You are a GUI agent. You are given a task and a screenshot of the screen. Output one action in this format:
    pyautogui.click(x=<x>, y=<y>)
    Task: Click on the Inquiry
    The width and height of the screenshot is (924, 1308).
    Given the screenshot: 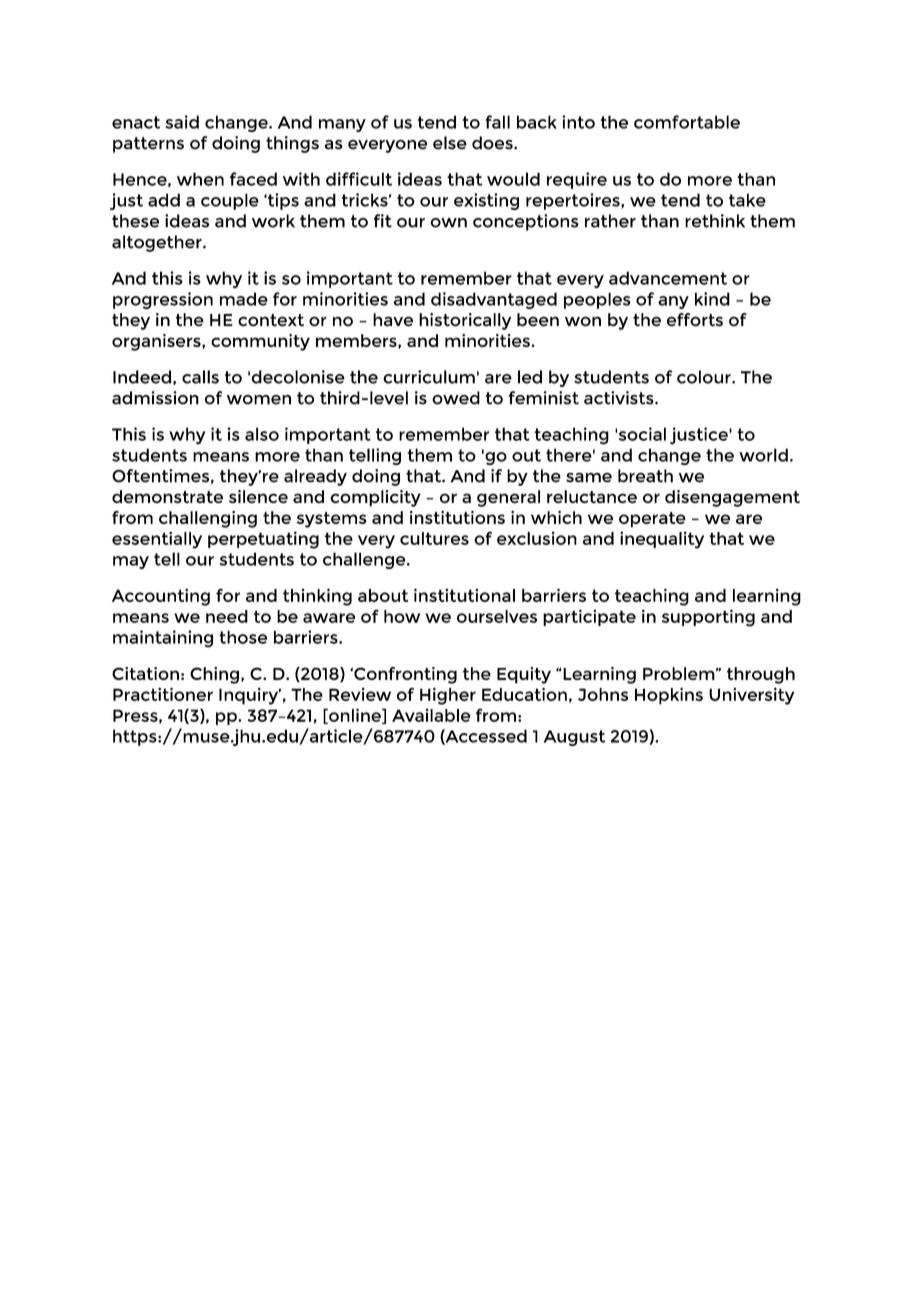 What is the action you would take?
    pyautogui.click(x=250, y=696)
